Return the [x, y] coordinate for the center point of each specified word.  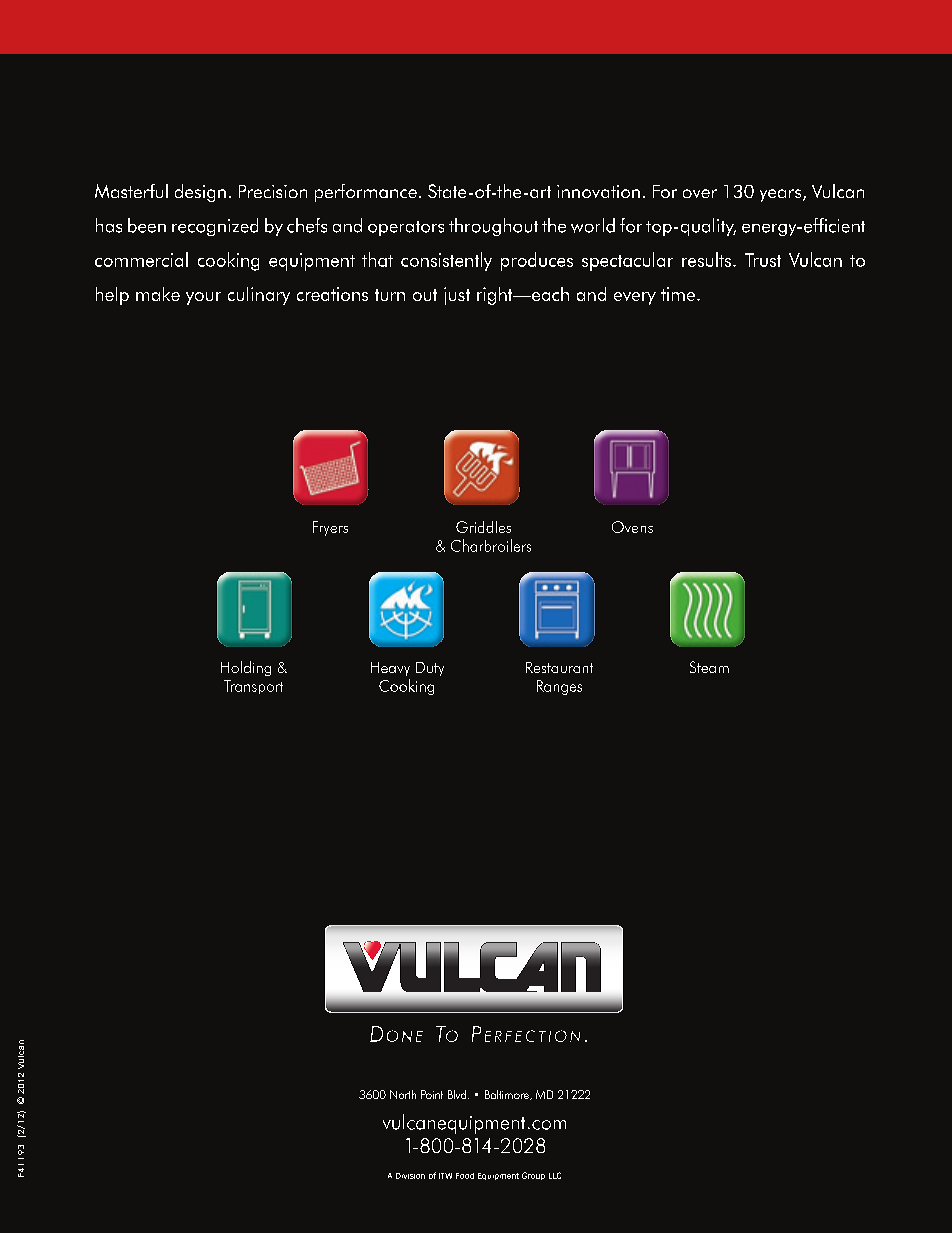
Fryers [330, 528]
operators [406, 228]
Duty [430, 669]
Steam [709, 667]
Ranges [559, 687]
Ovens [632, 527]
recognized [215, 227]
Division [410, 1176]
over [700, 193]
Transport [253, 687]
